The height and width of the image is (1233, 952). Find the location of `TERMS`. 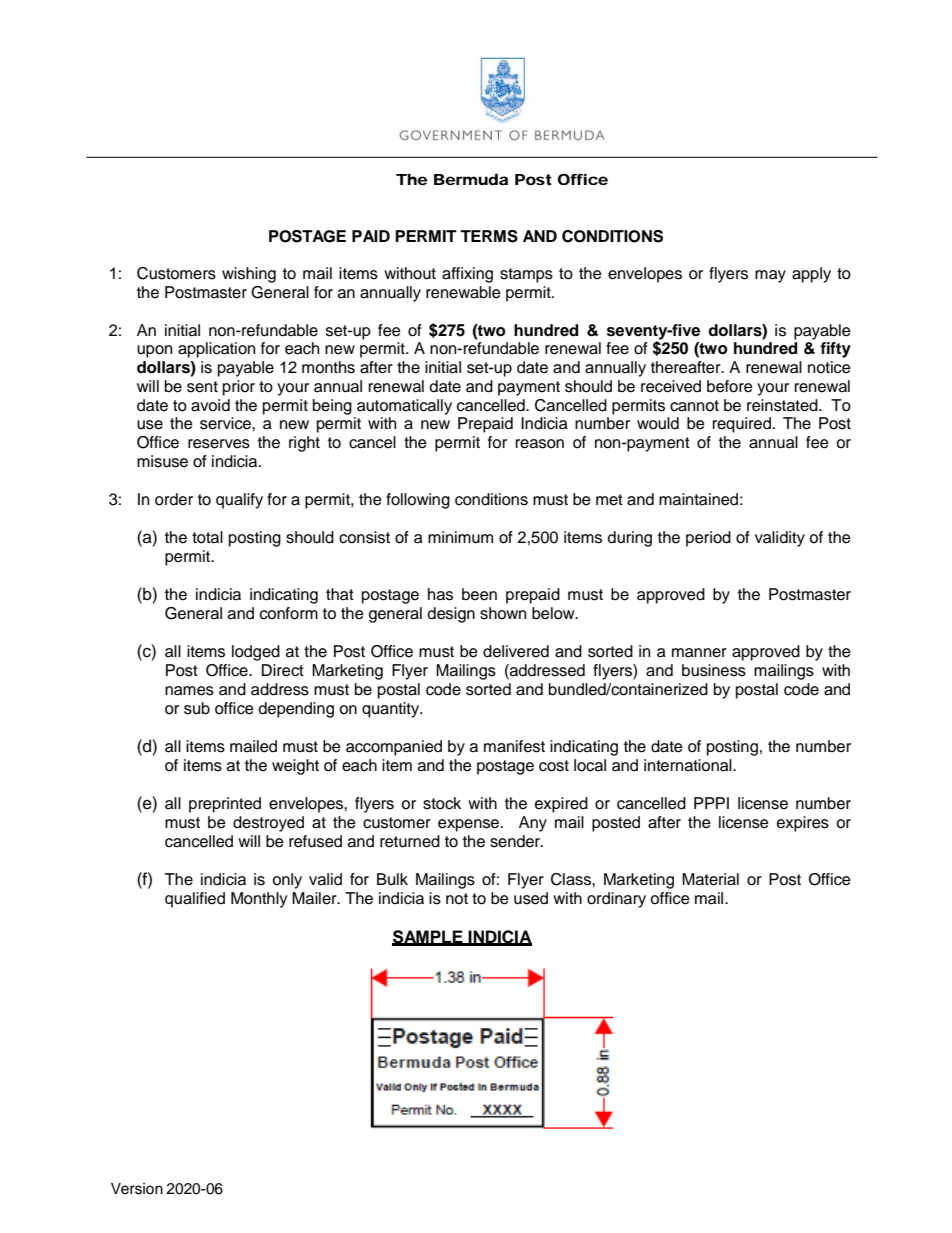

TERMS is located at coordinates (489, 236).
